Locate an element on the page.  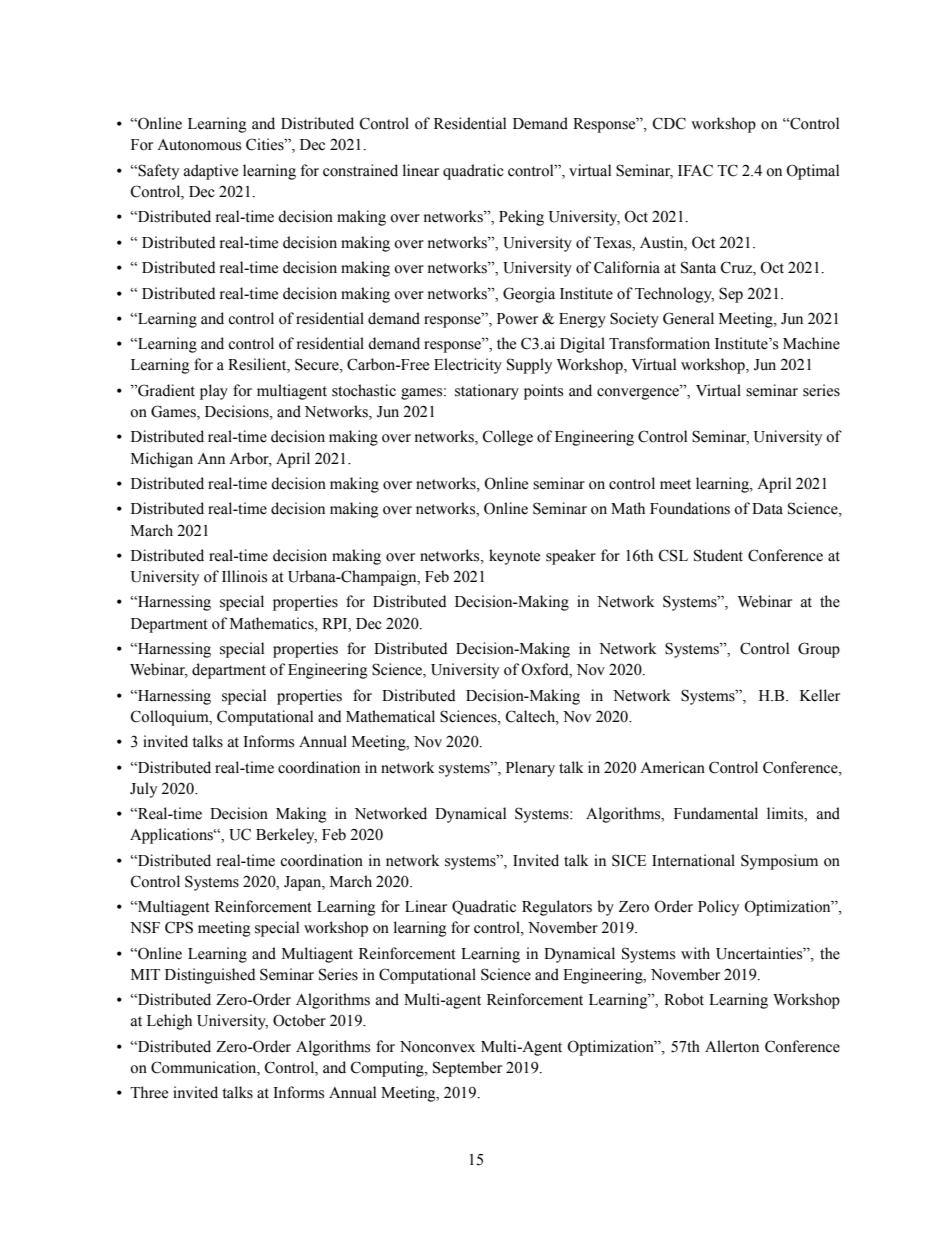
Student is located at coordinates (718, 555).
